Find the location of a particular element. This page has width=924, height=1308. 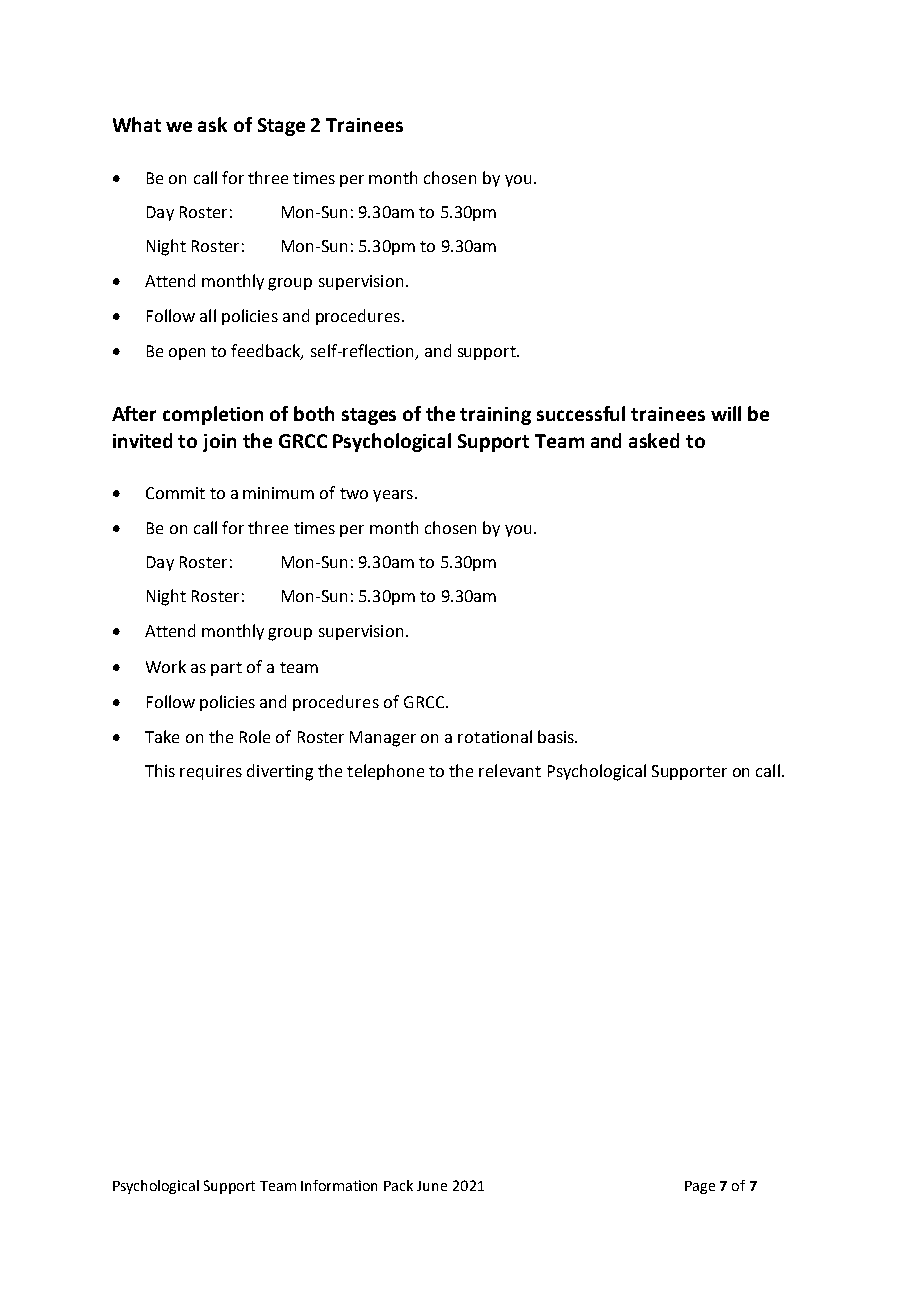

requires is located at coordinates (211, 772).
